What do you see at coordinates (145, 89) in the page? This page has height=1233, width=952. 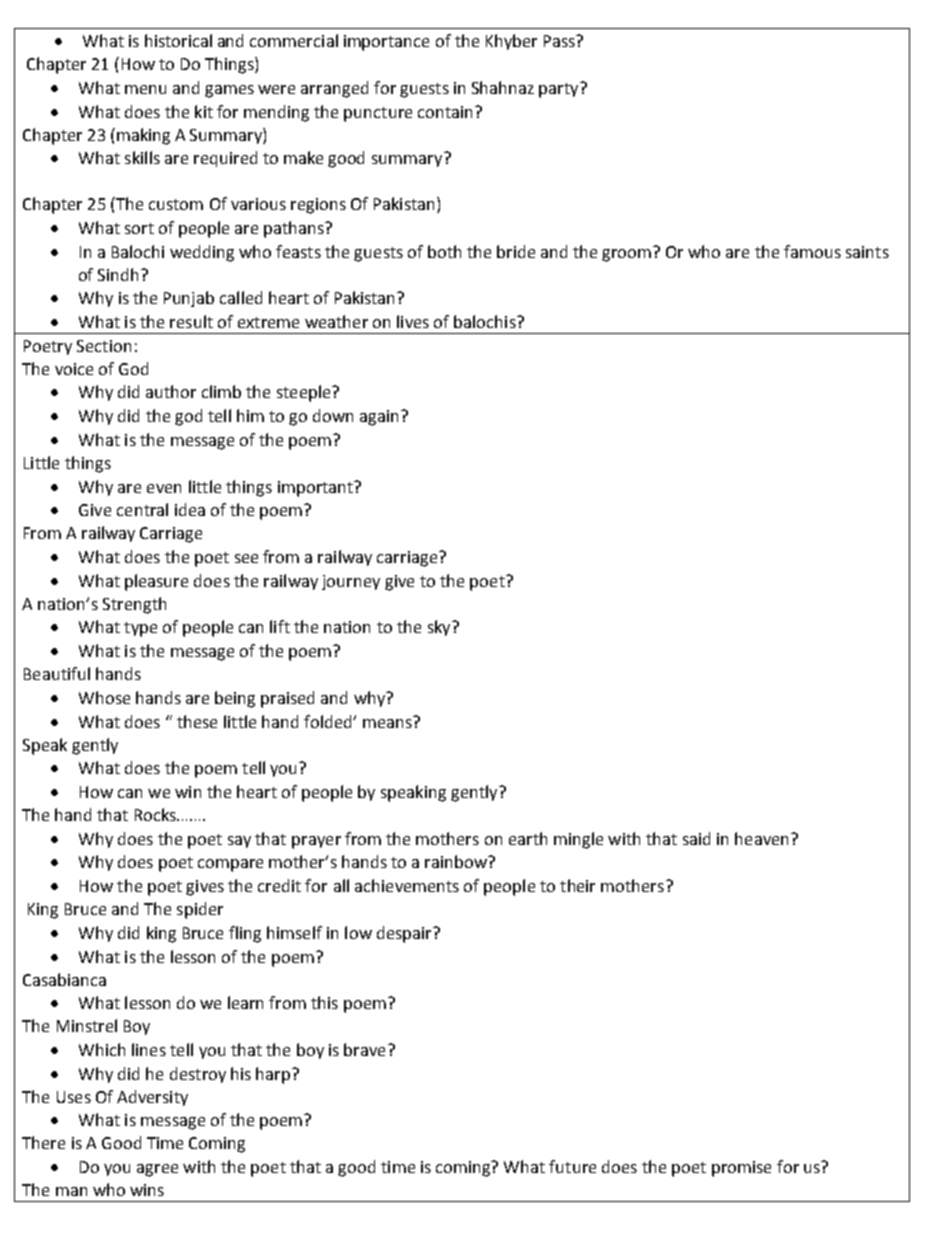 I see `menu` at bounding box center [145, 89].
